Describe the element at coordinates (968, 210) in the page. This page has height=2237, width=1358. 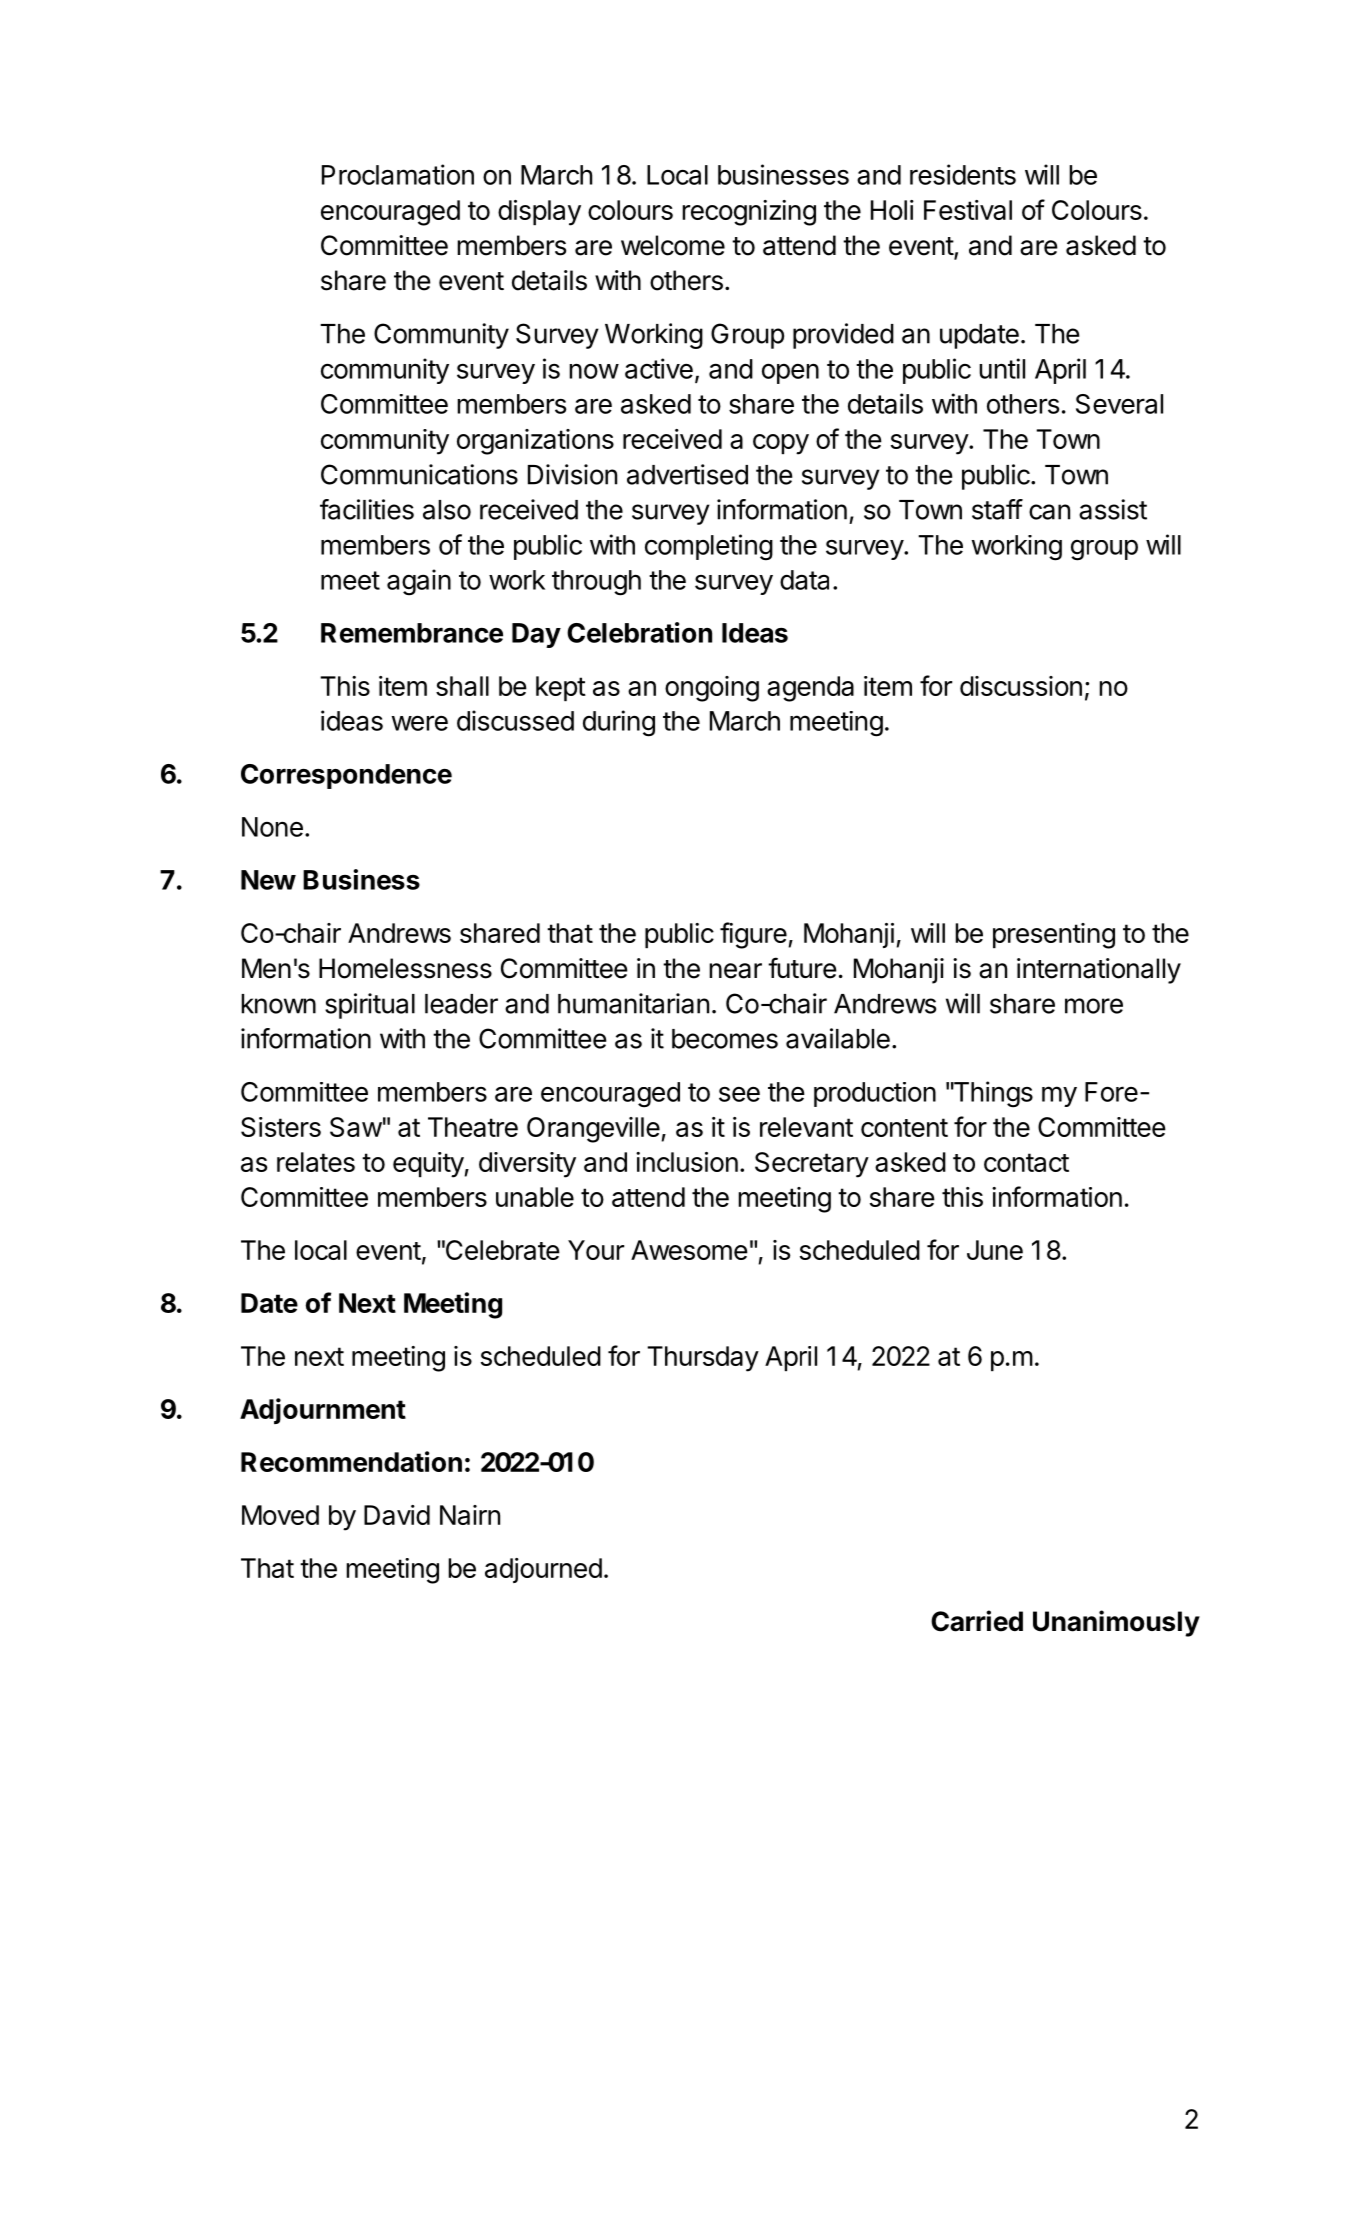
I see `Festival` at that location.
